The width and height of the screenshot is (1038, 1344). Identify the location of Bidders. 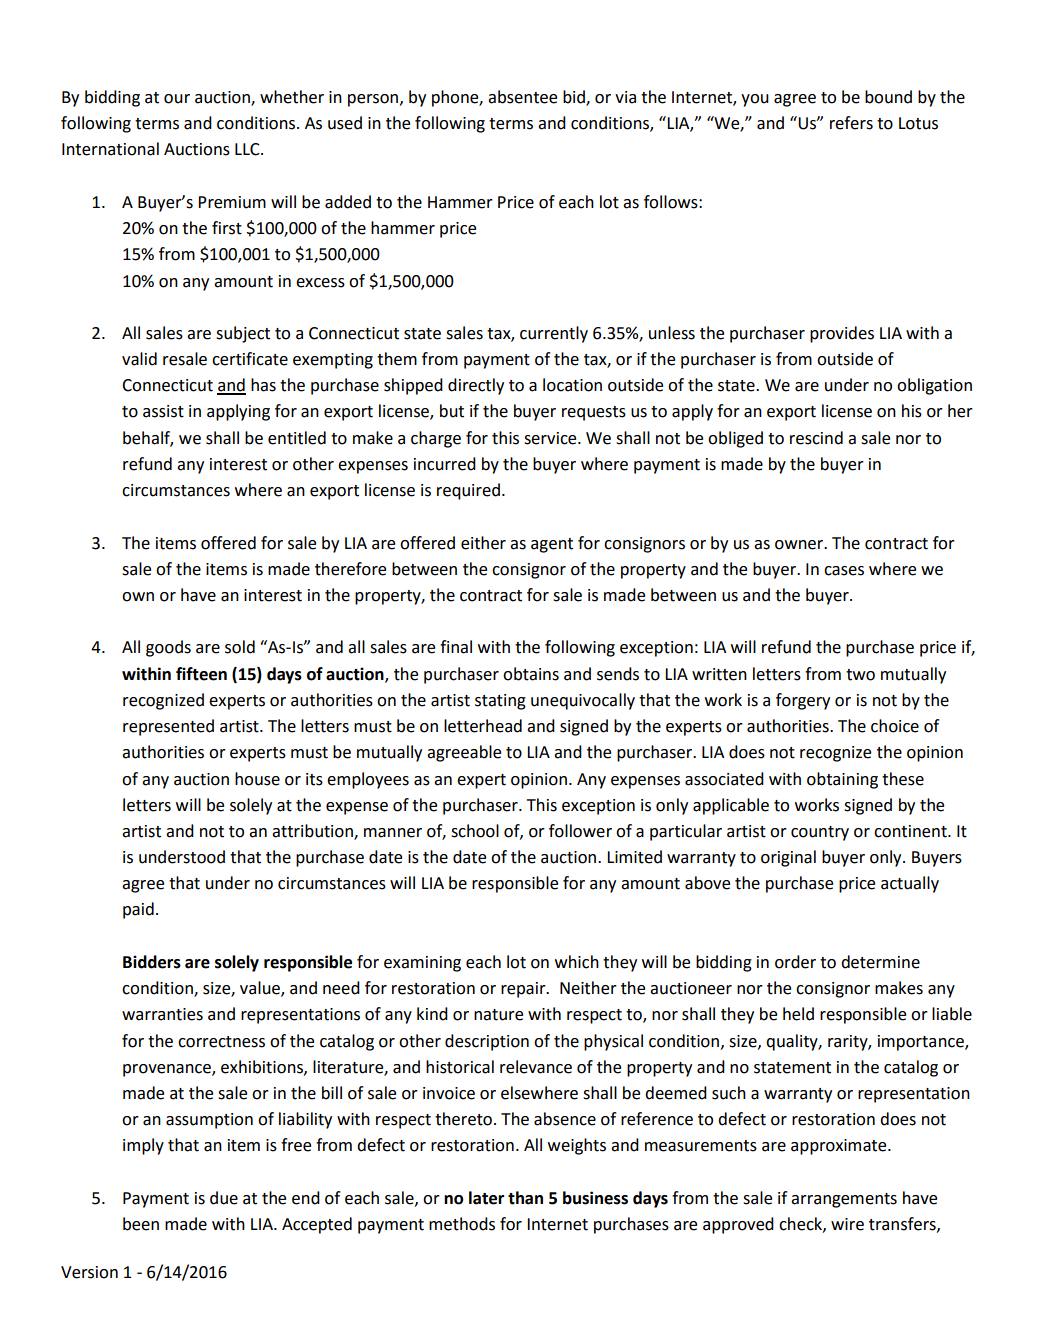
(152, 962).
